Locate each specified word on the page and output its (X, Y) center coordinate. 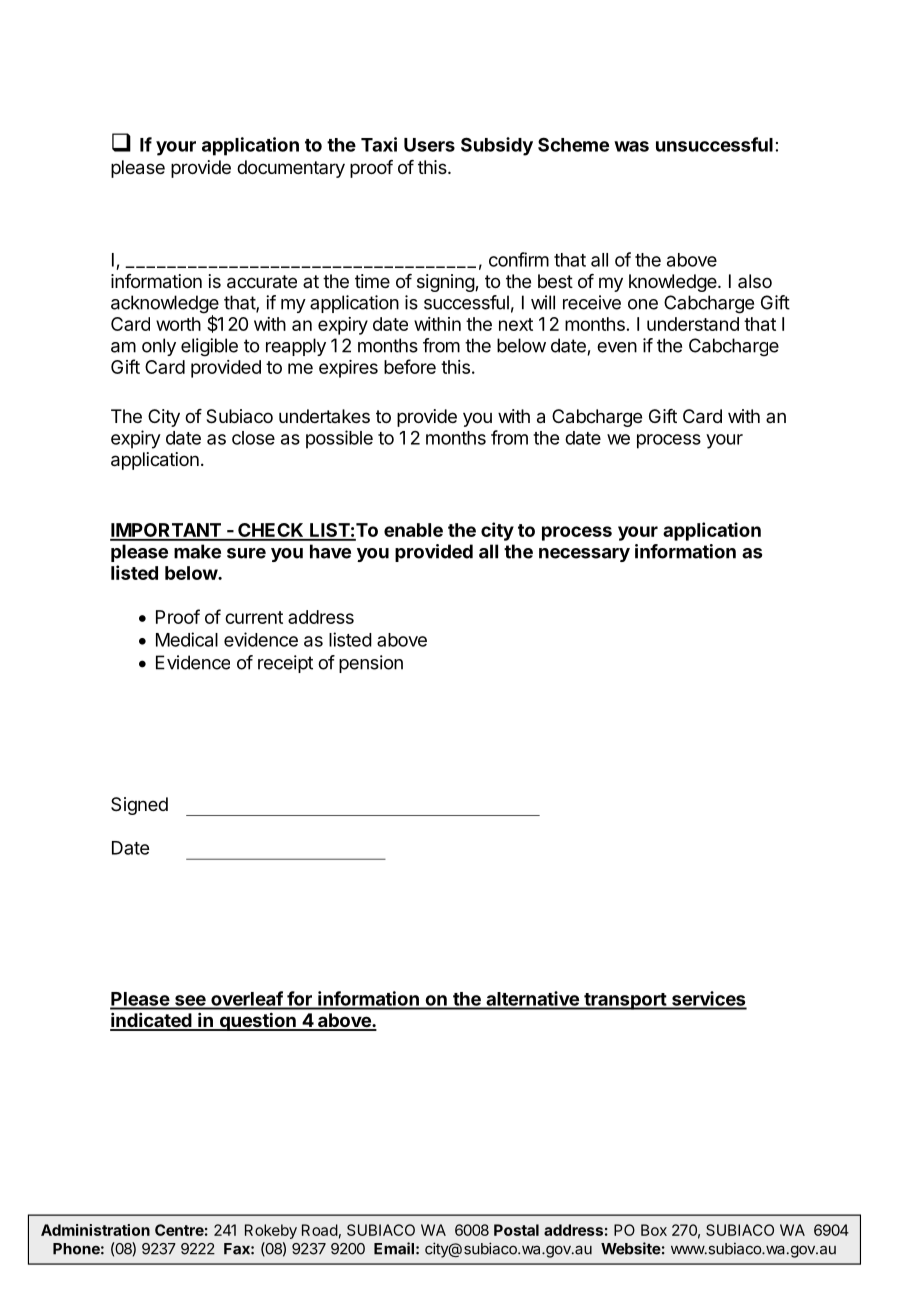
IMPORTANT (166, 531)
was (631, 146)
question (257, 1021)
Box (654, 1230)
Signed (139, 806)
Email (394, 1248)
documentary (291, 169)
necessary (584, 555)
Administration (95, 1230)
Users (429, 145)
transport (625, 1001)
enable (413, 530)
